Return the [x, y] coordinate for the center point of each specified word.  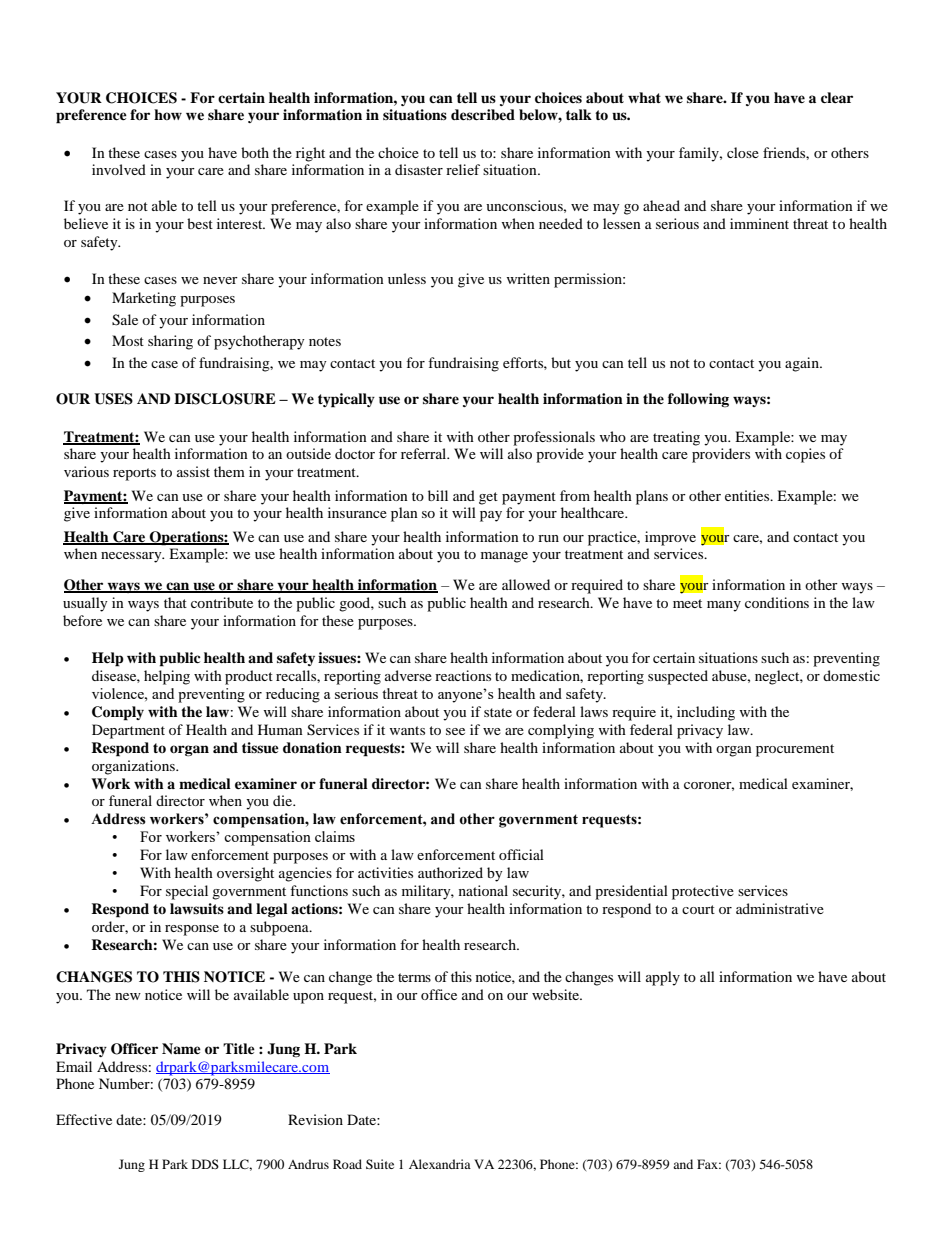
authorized [450, 872]
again [803, 364]
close [743, 152]
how [168, 114]
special [187, 892]
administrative [780, 908]
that [175, 602]
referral [425, 453]
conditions [777, 602]
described [483, 115]
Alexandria [440, 1164]
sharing [170, 342]
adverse [408, 675]
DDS [205, 1164]
